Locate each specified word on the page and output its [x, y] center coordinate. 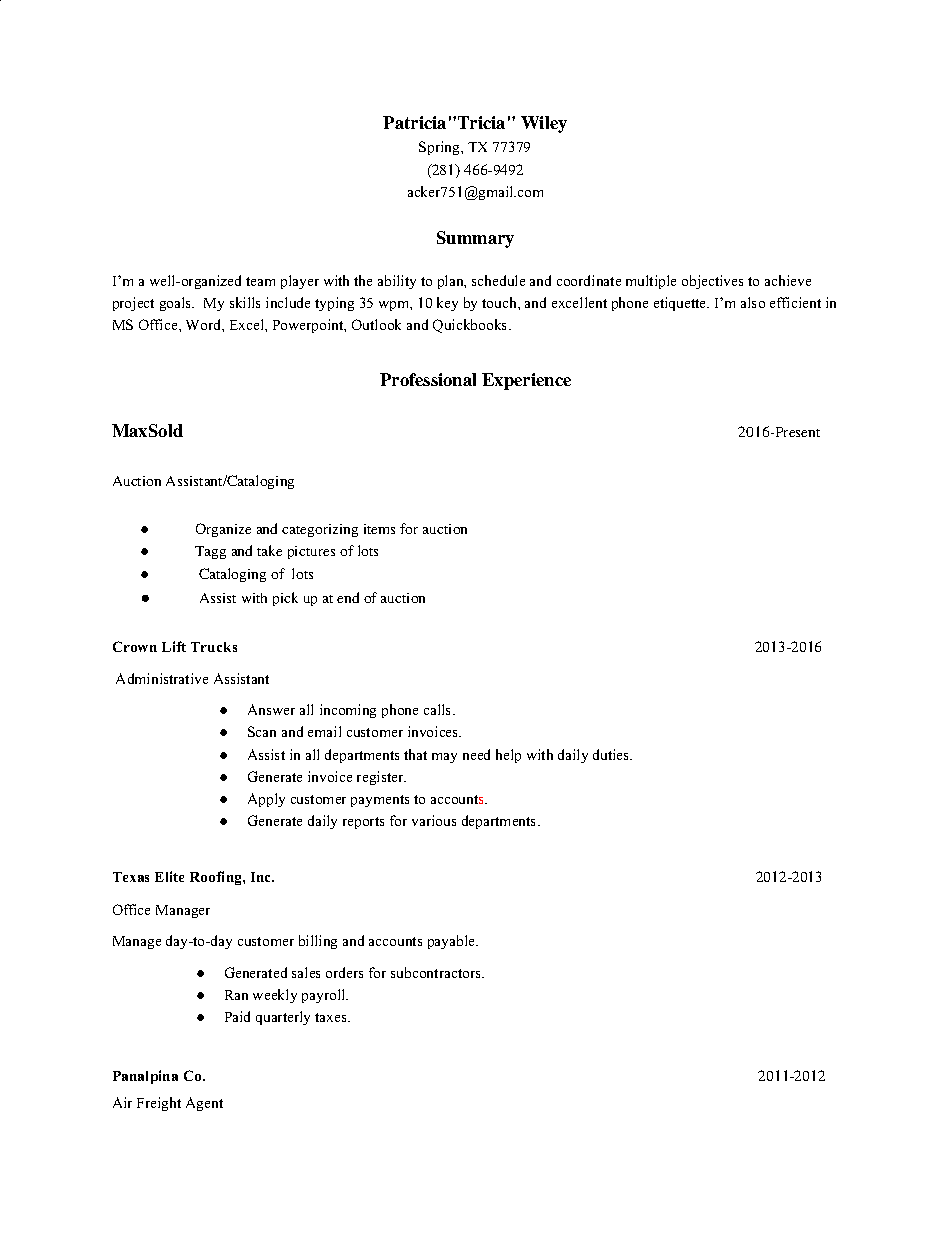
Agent [204, 1104]
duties [612, 754]
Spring [440, 148]
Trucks [214, 647]
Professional [428, 379]
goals [177, 304]
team [260, 281]
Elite [169, 876]
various [434, 820]
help [508, 756]
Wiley [544, 124]
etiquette [681, 304]
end [348, 597]
